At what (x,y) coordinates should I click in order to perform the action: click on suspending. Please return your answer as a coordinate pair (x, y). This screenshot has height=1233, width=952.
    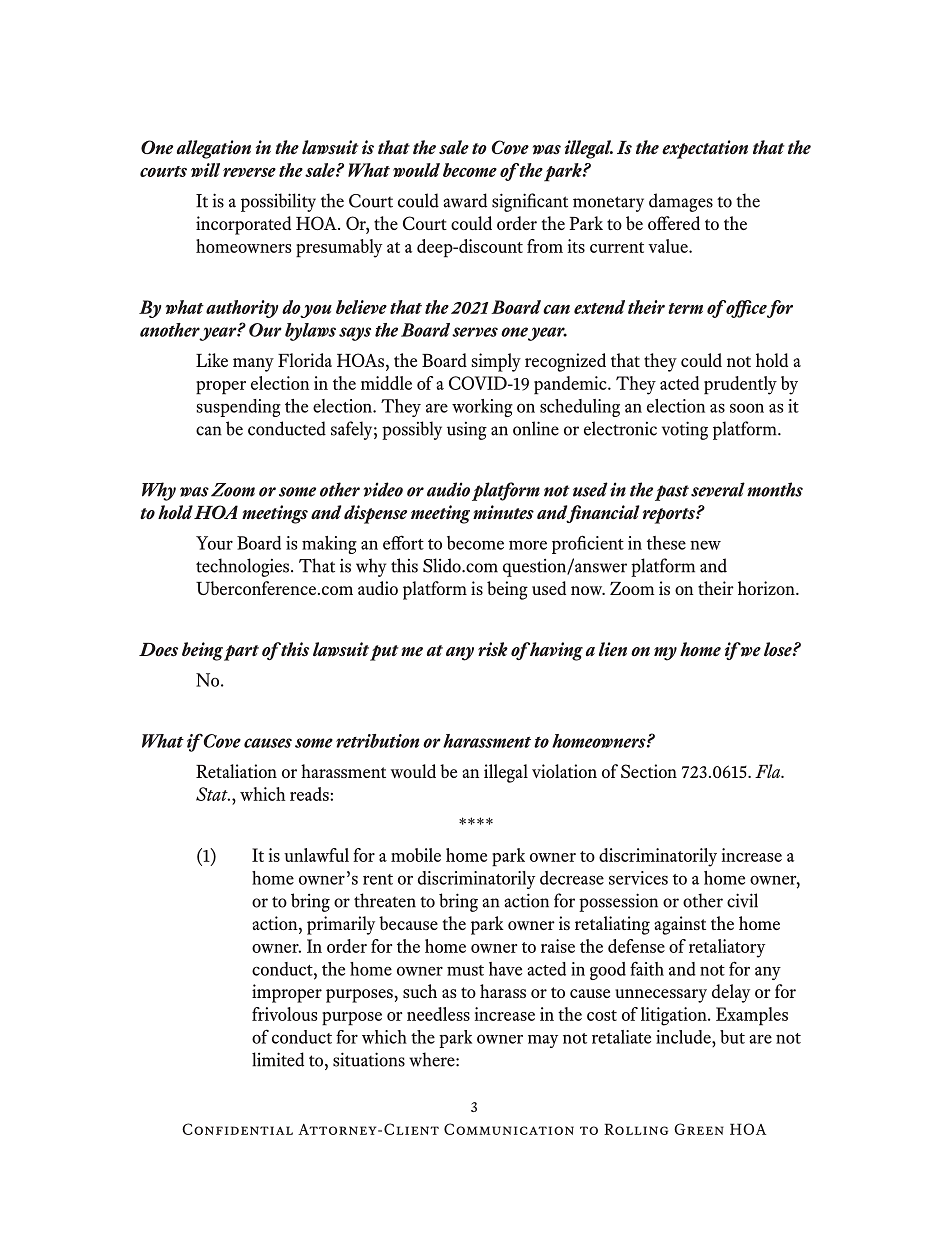
    Looking at the image, I should click on (239, 408).
